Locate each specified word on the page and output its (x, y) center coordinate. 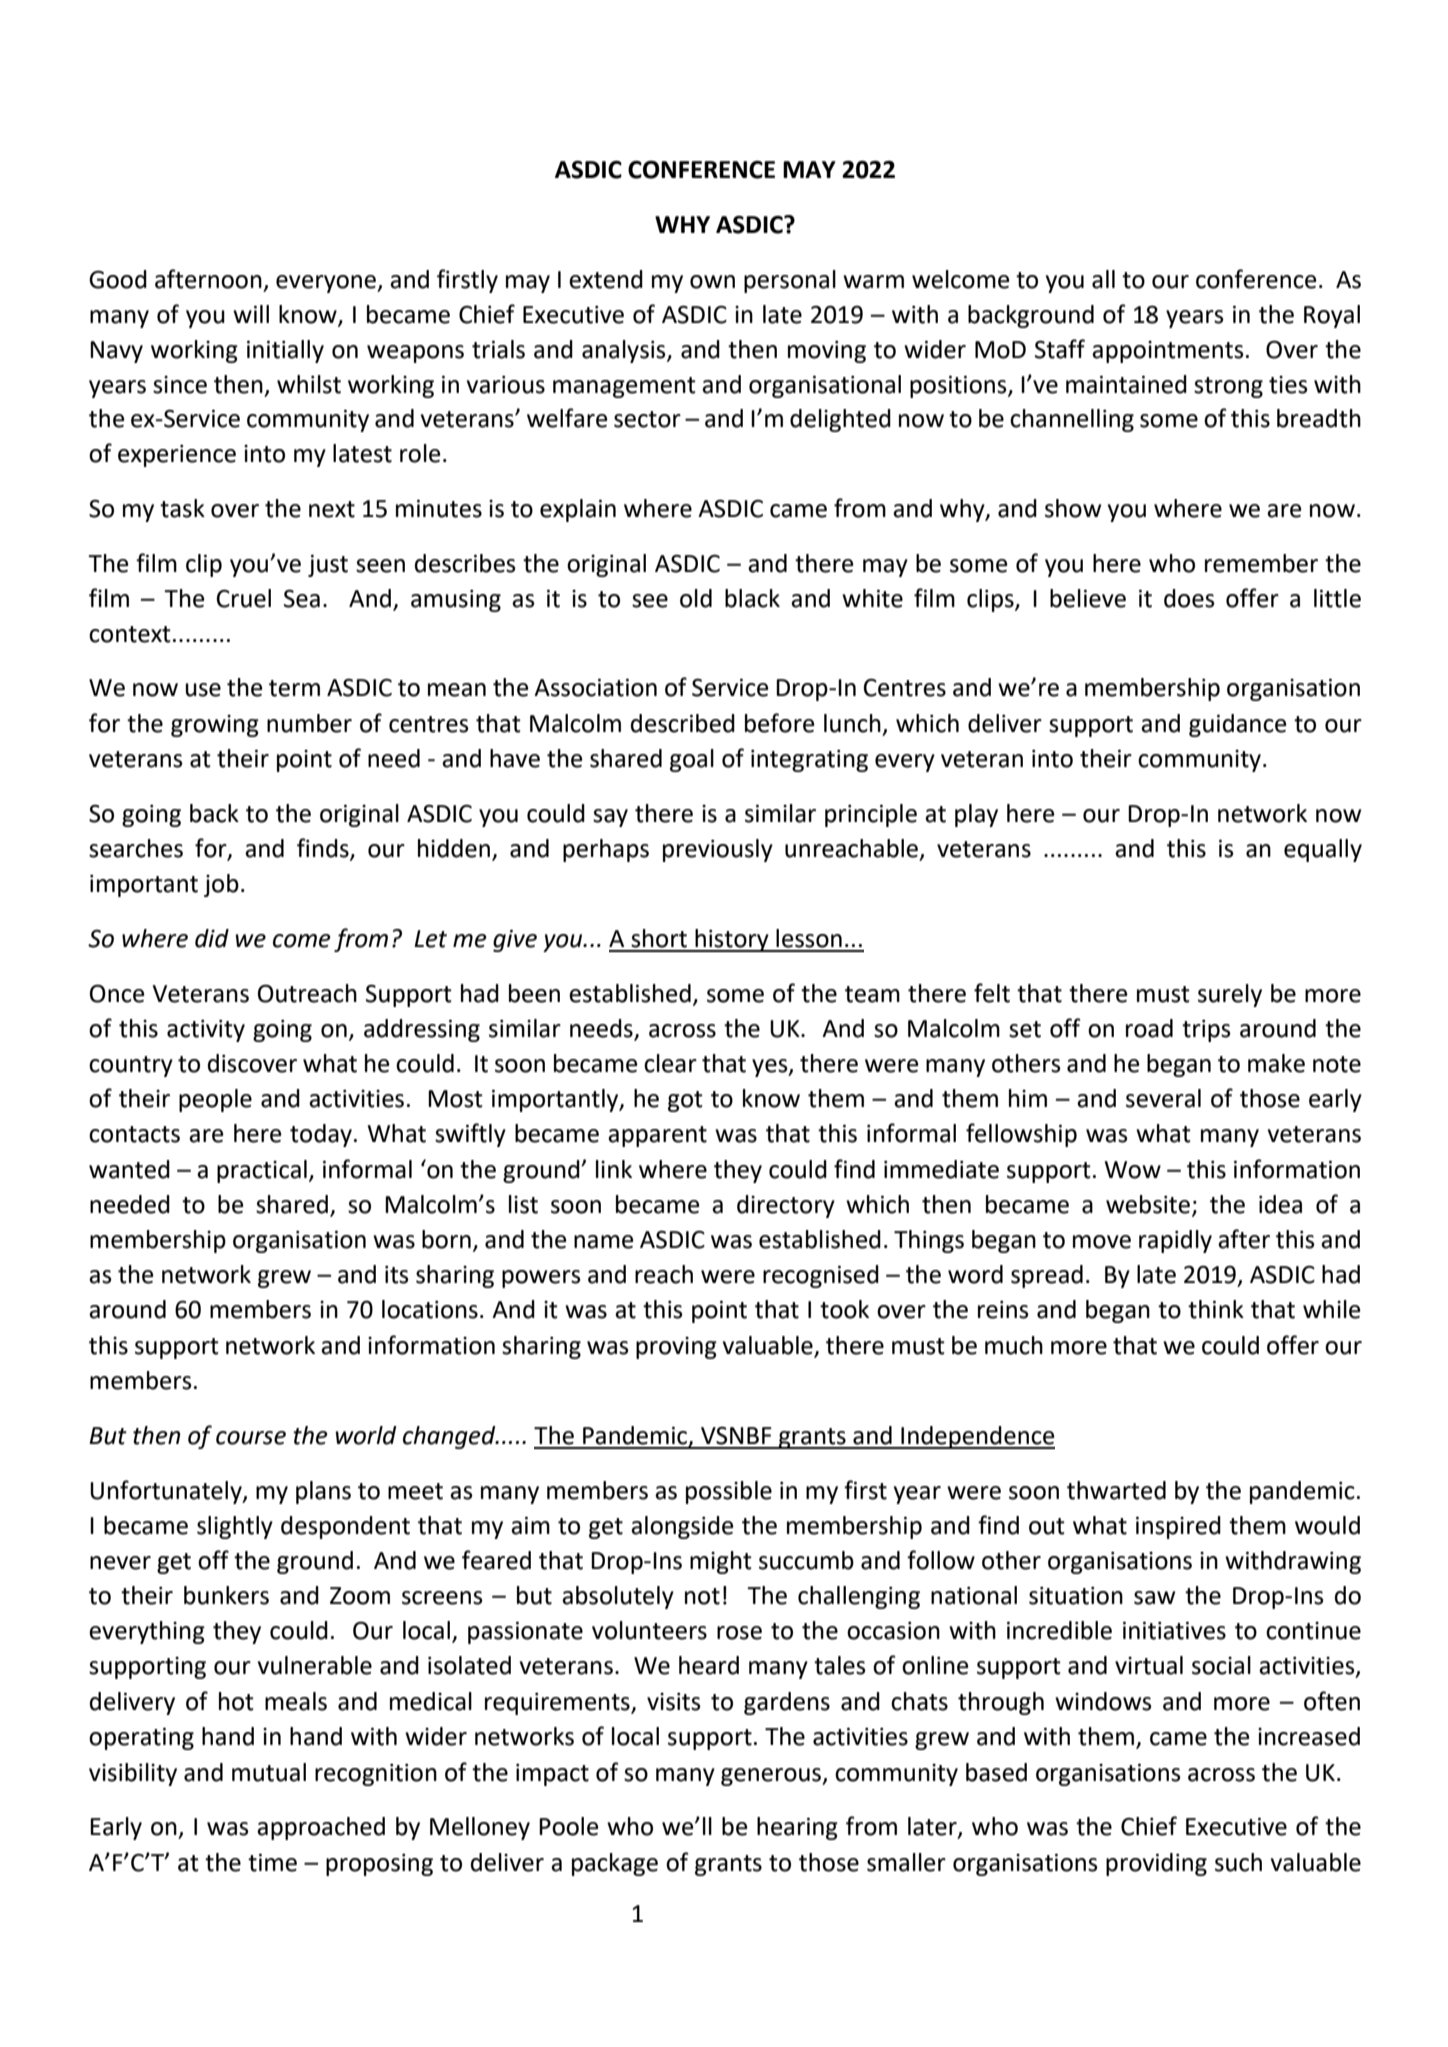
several (1163, 1098)
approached (321, 1828)
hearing (797, 1828)
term (294, 688)
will (251, 314)
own (712, 282)
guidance (1237, 725)
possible (729, 1492)
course (251, 1438)
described (683, 723)
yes (771, 1068)
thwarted (1116, 1490)
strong (1228, 387)
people (215, 1100)
